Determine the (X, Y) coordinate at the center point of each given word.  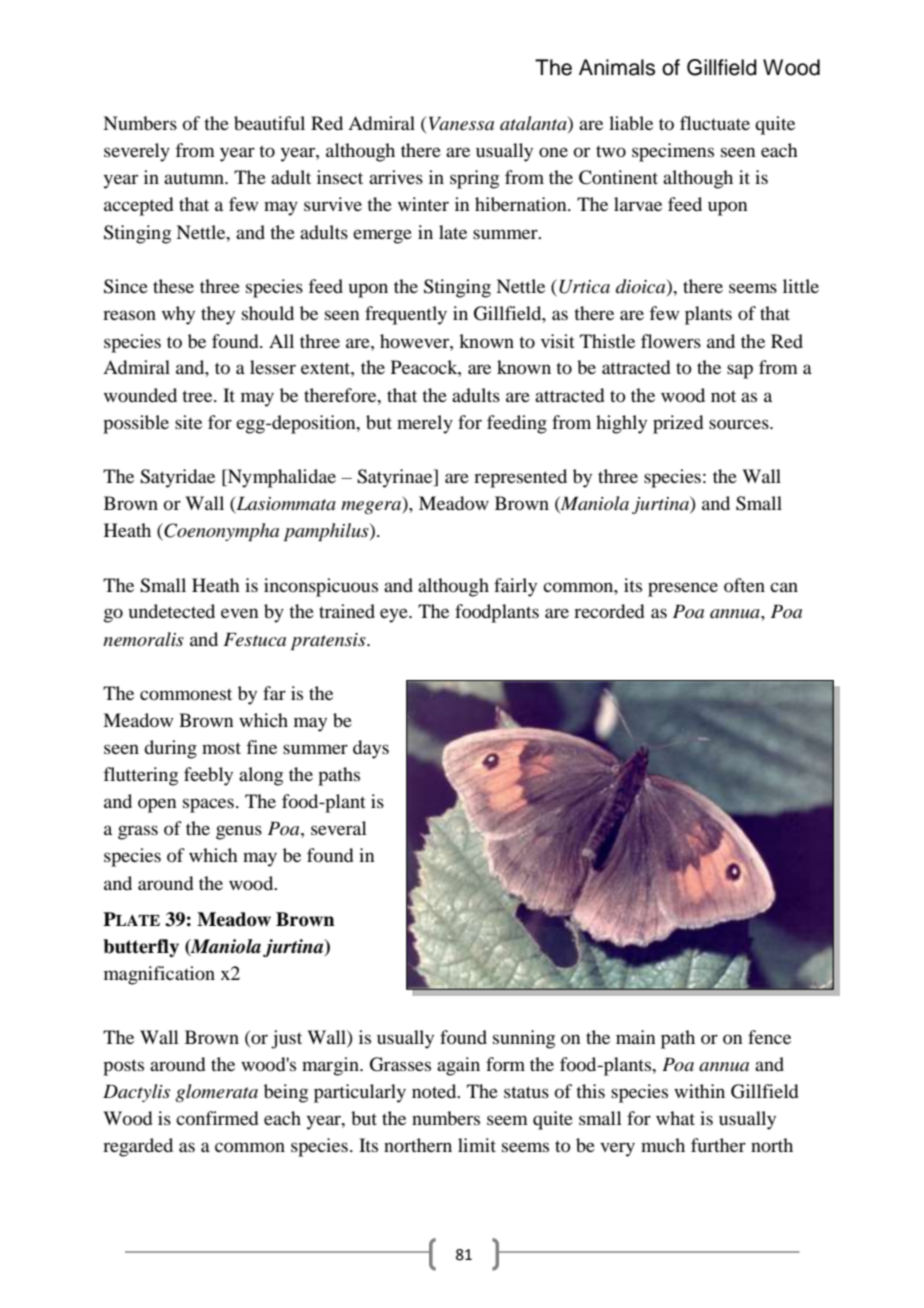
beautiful (269, 123)
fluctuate (715, 123)
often (744, 585)
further (718, 1145)
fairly (515, 587)
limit (477, 1145)
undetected (172, 611)
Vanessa (461, 123)
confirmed (217, 1118)
